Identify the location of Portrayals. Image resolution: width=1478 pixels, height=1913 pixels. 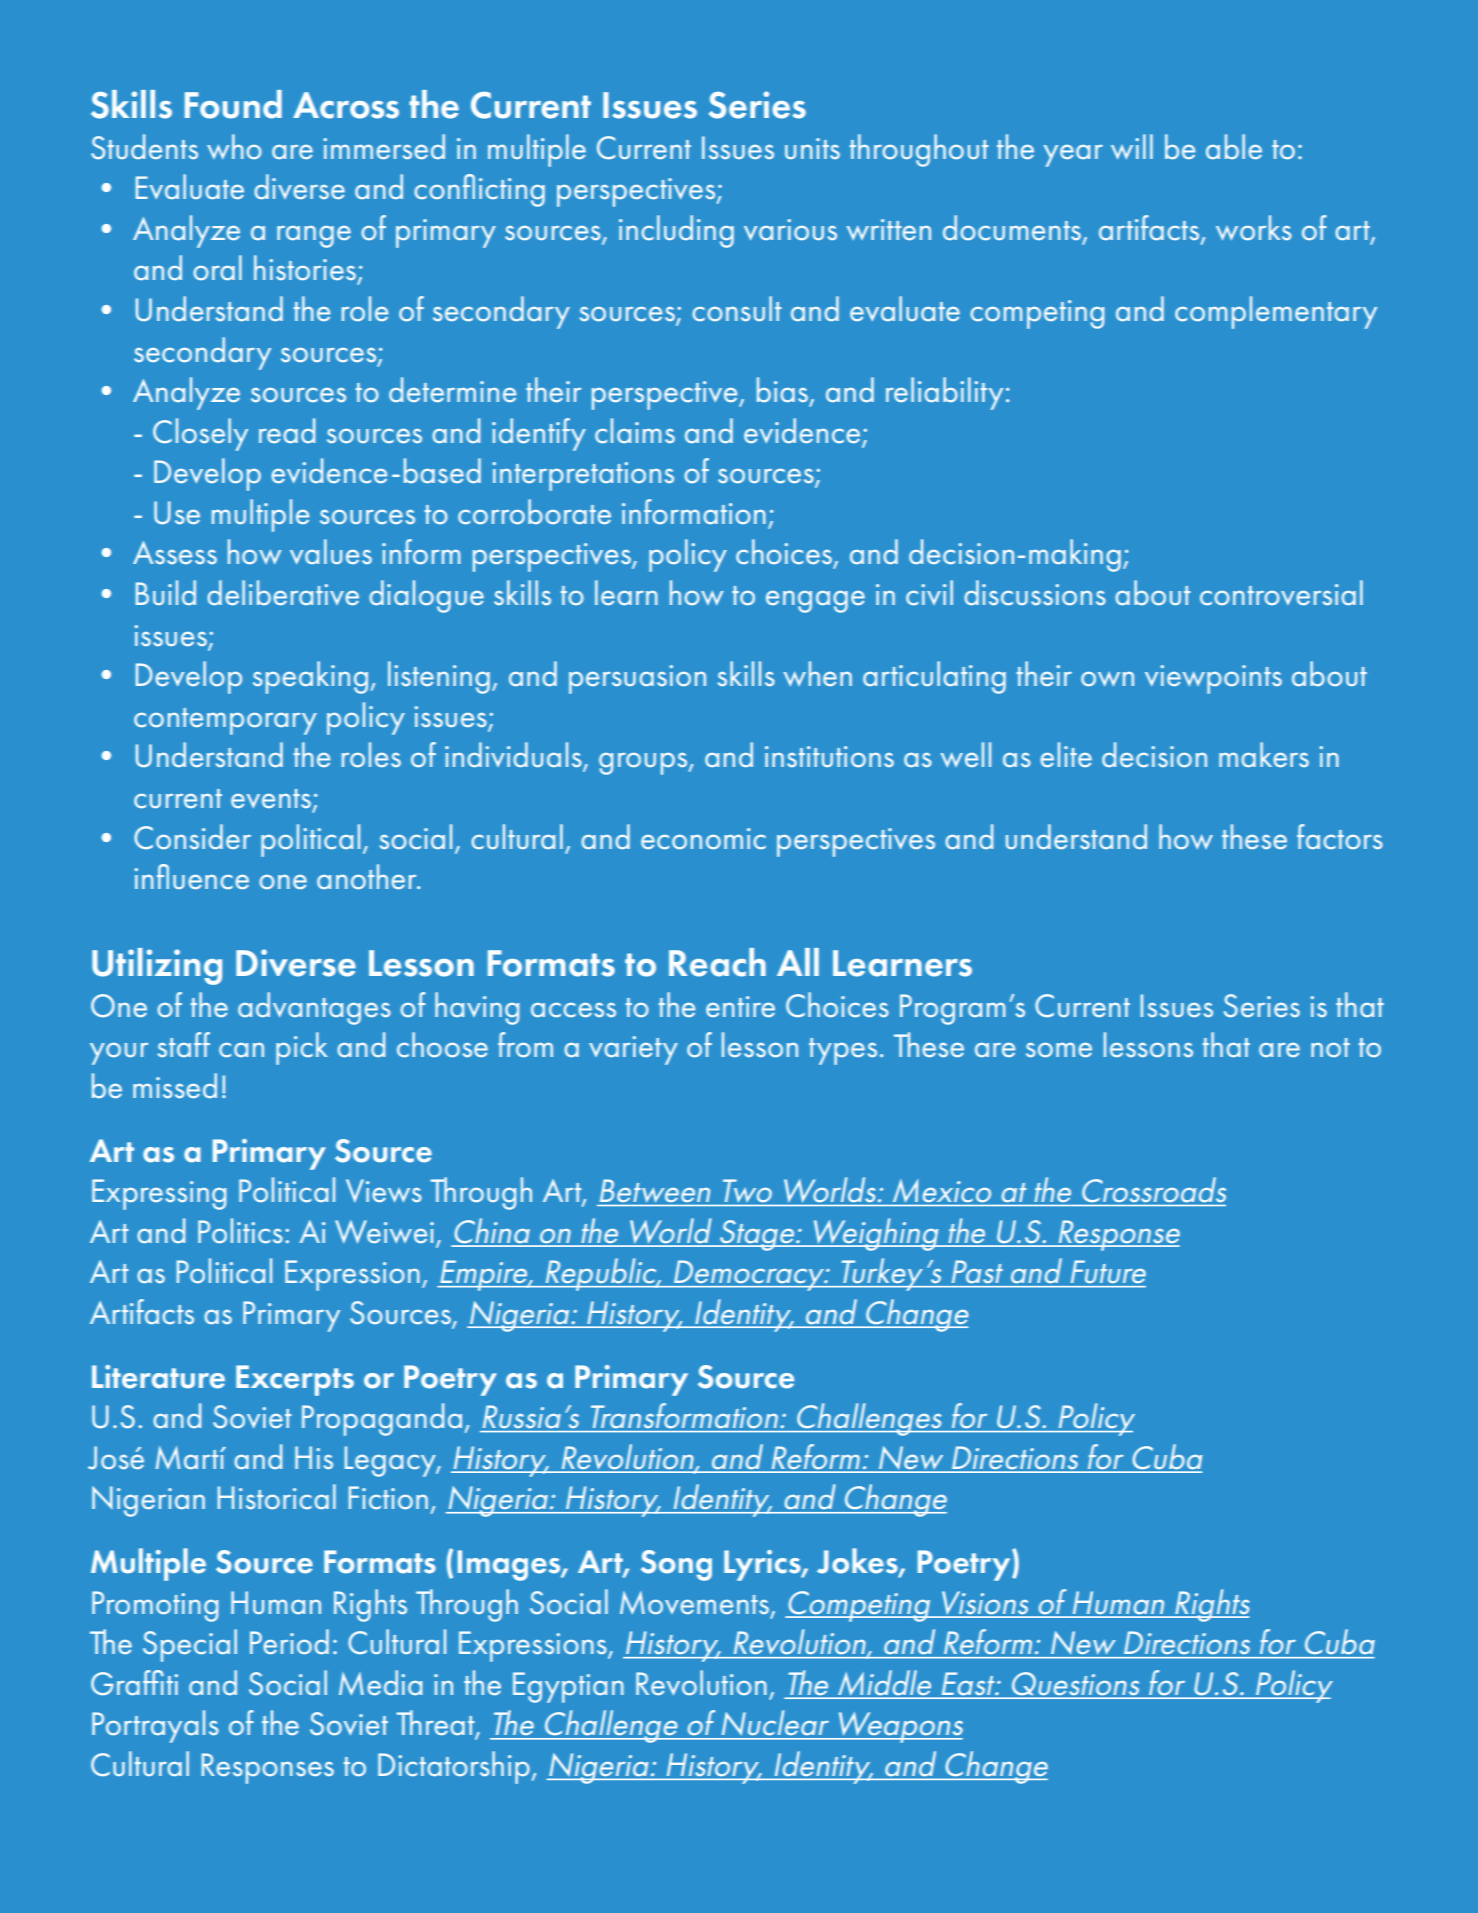
(155, 1726).
